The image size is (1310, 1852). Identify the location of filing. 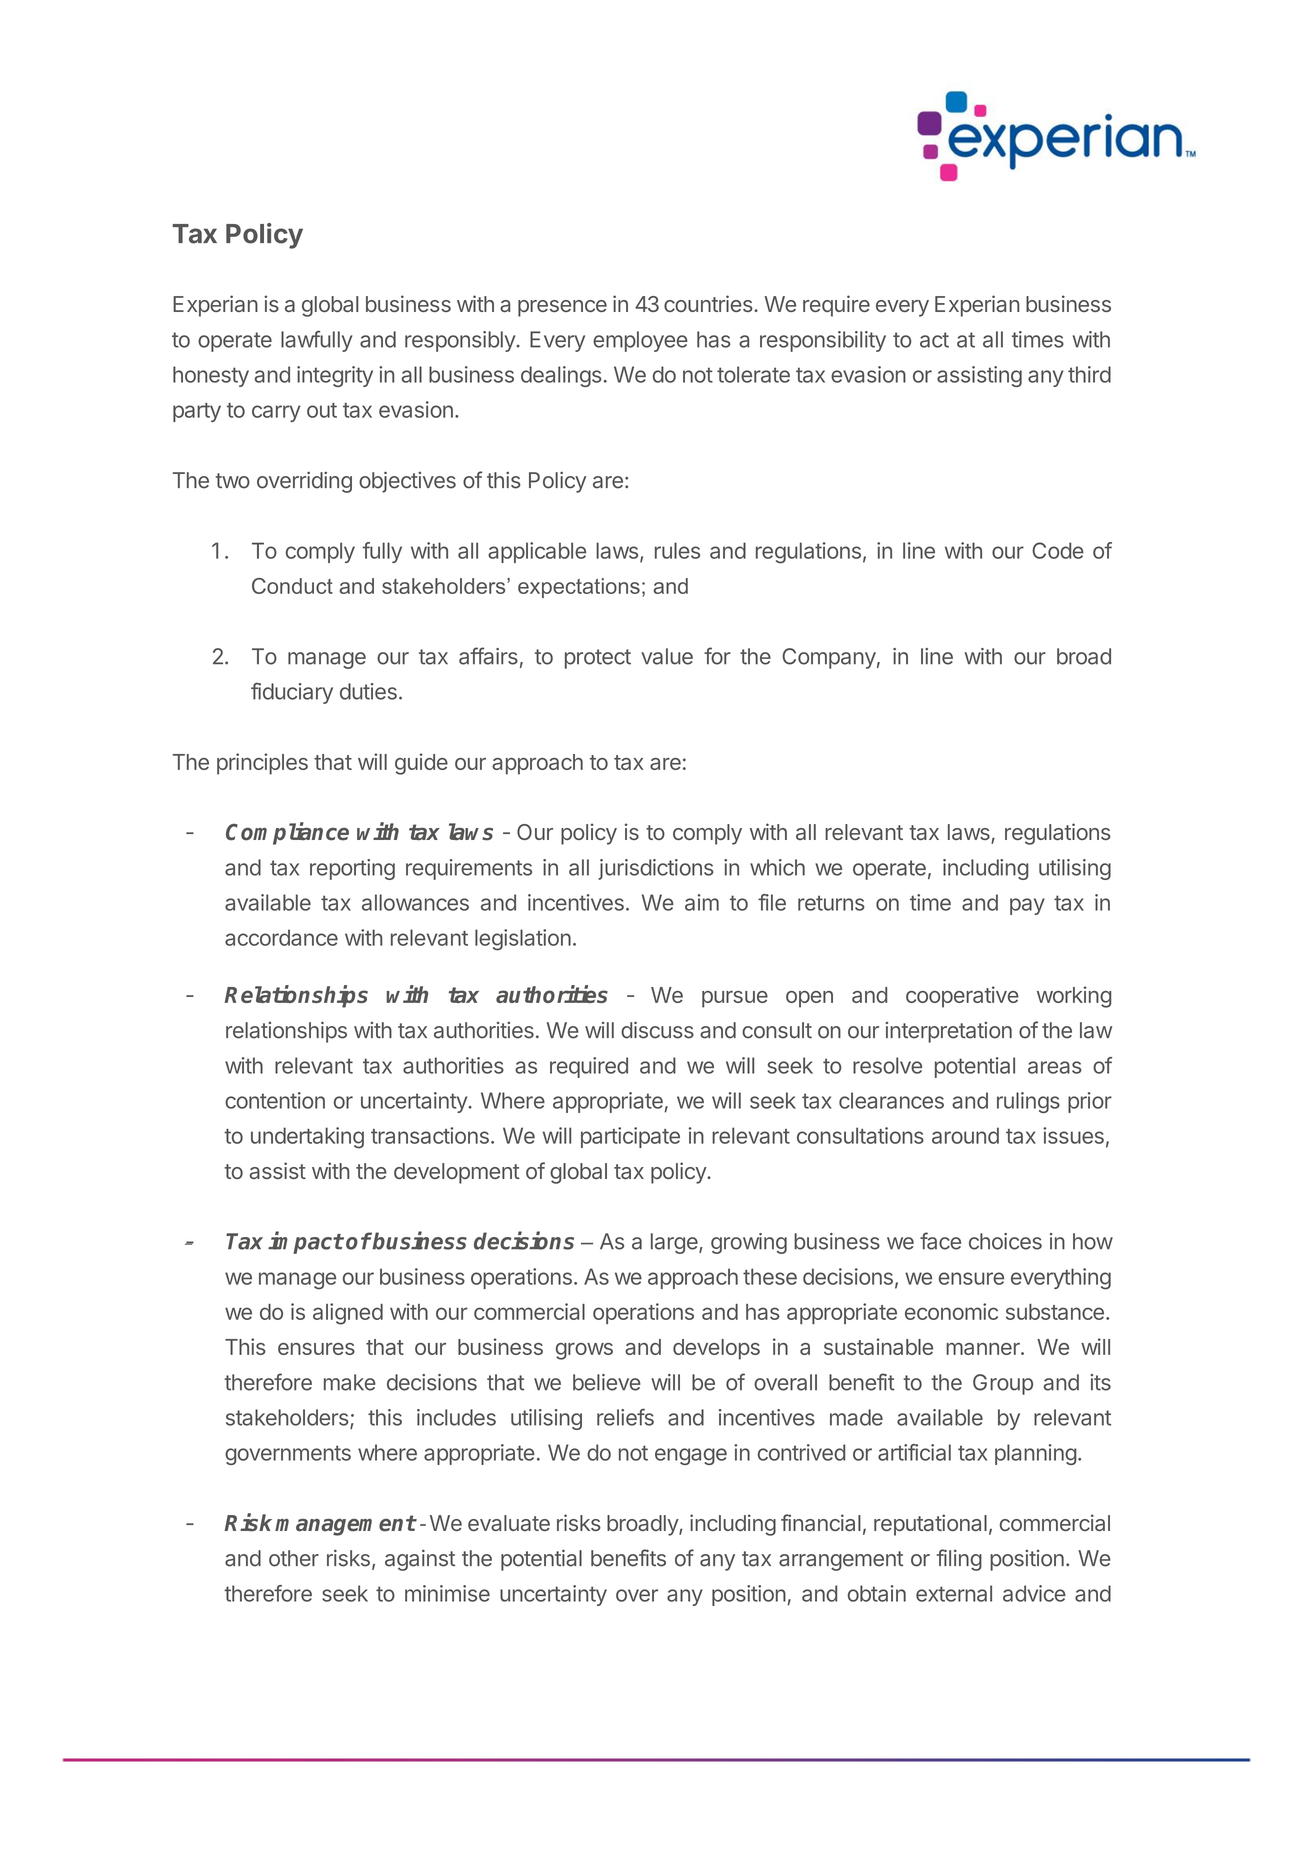
(959, 1560).
